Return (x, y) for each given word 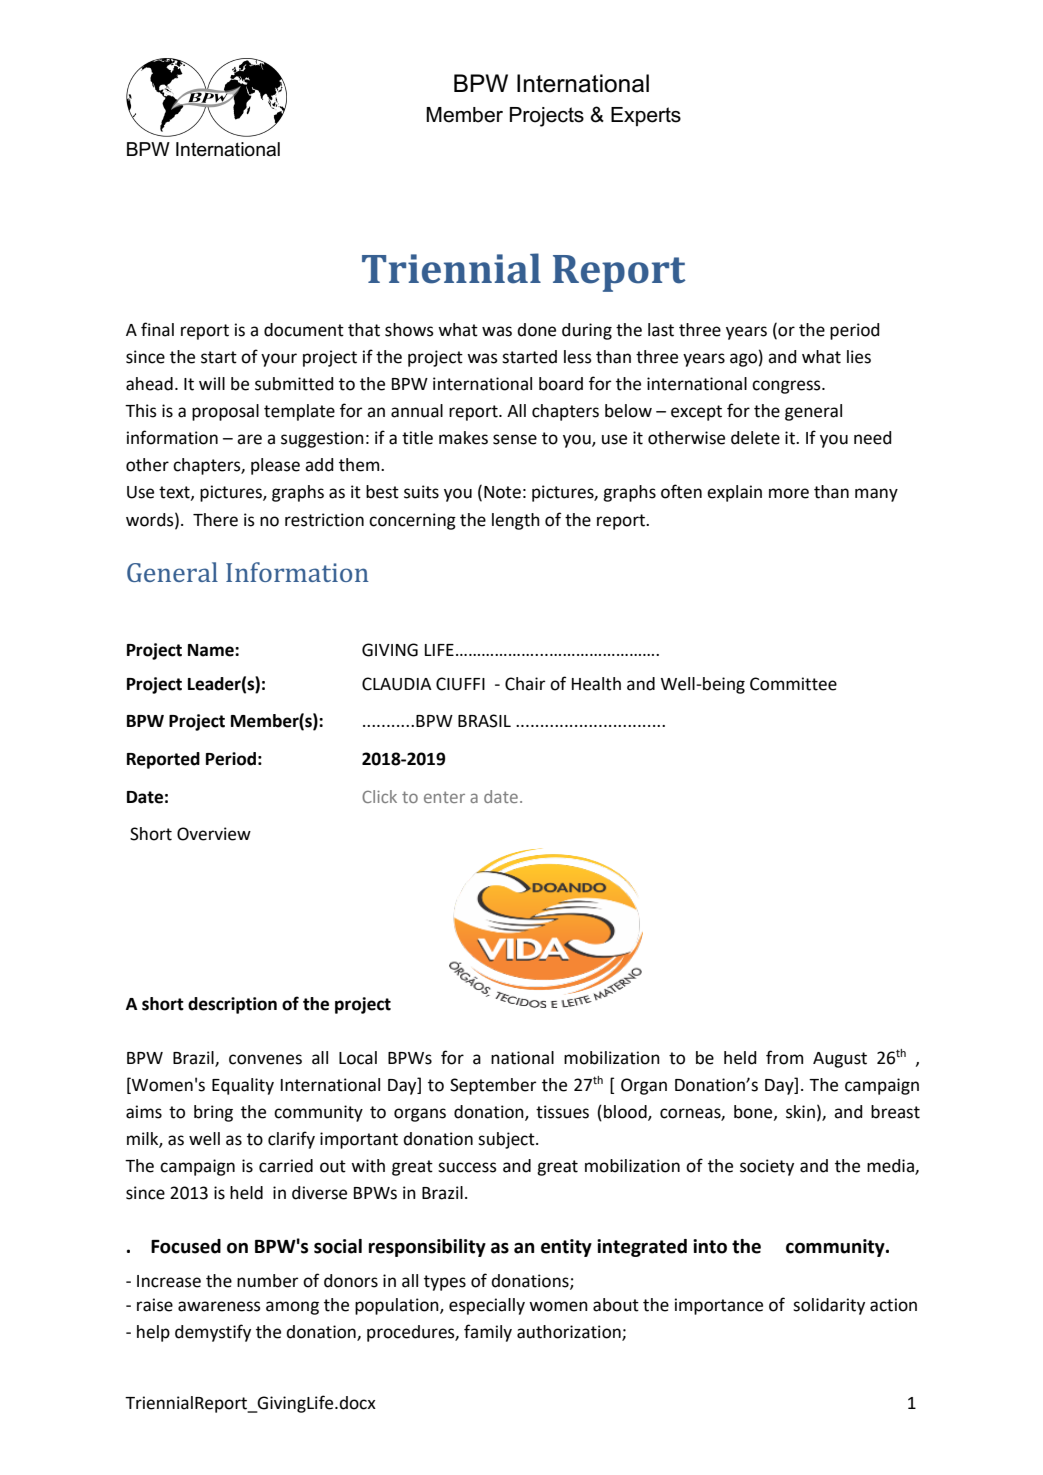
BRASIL (484, 721)
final (157, 329)
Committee (793, 684)
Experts (646, 116)
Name (212, 650)
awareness (219, 1306)
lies (859, 357)
